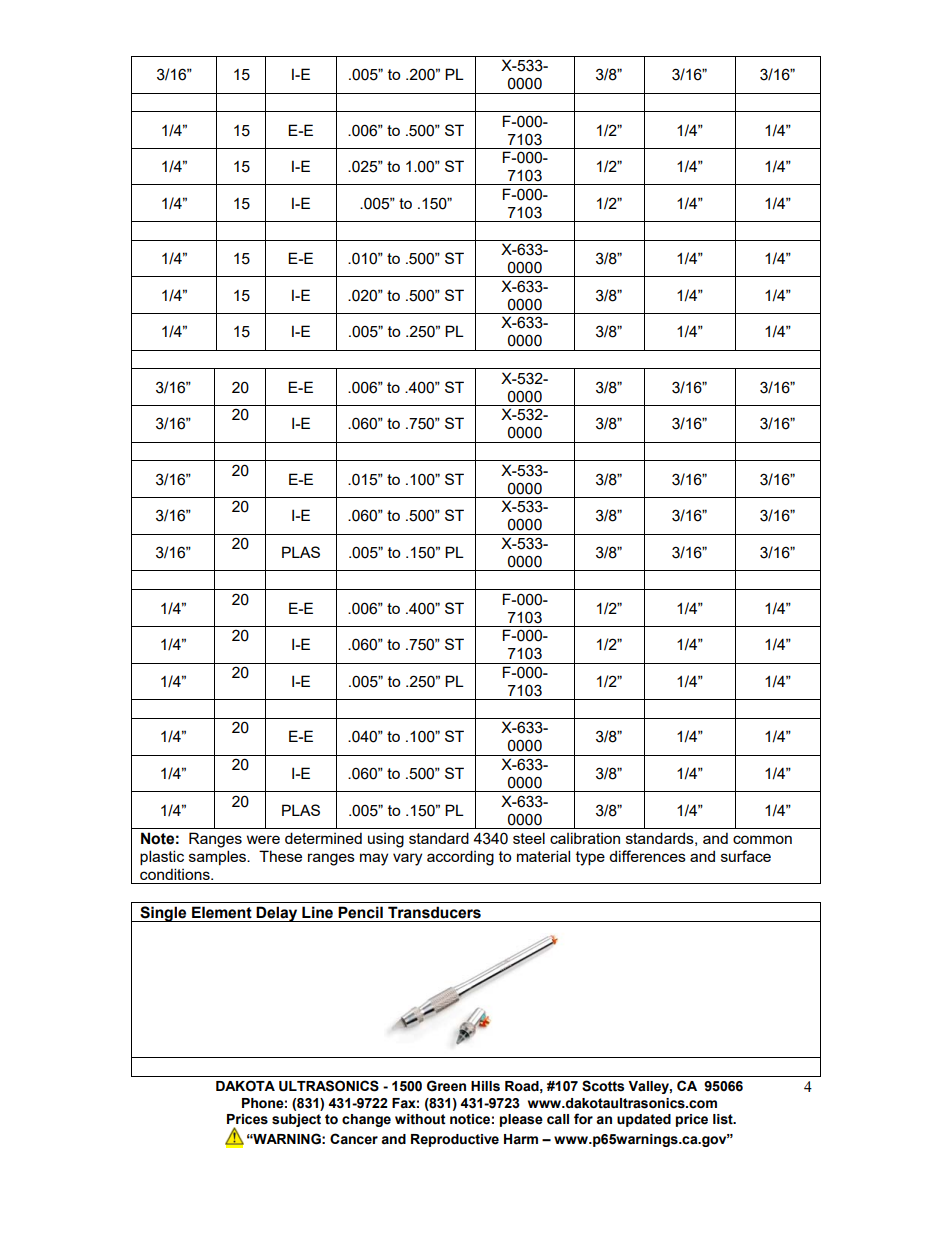 Image resolution: width=952 pixels, height=1233 pixels. I want to click on differences, so click(647, 856).
